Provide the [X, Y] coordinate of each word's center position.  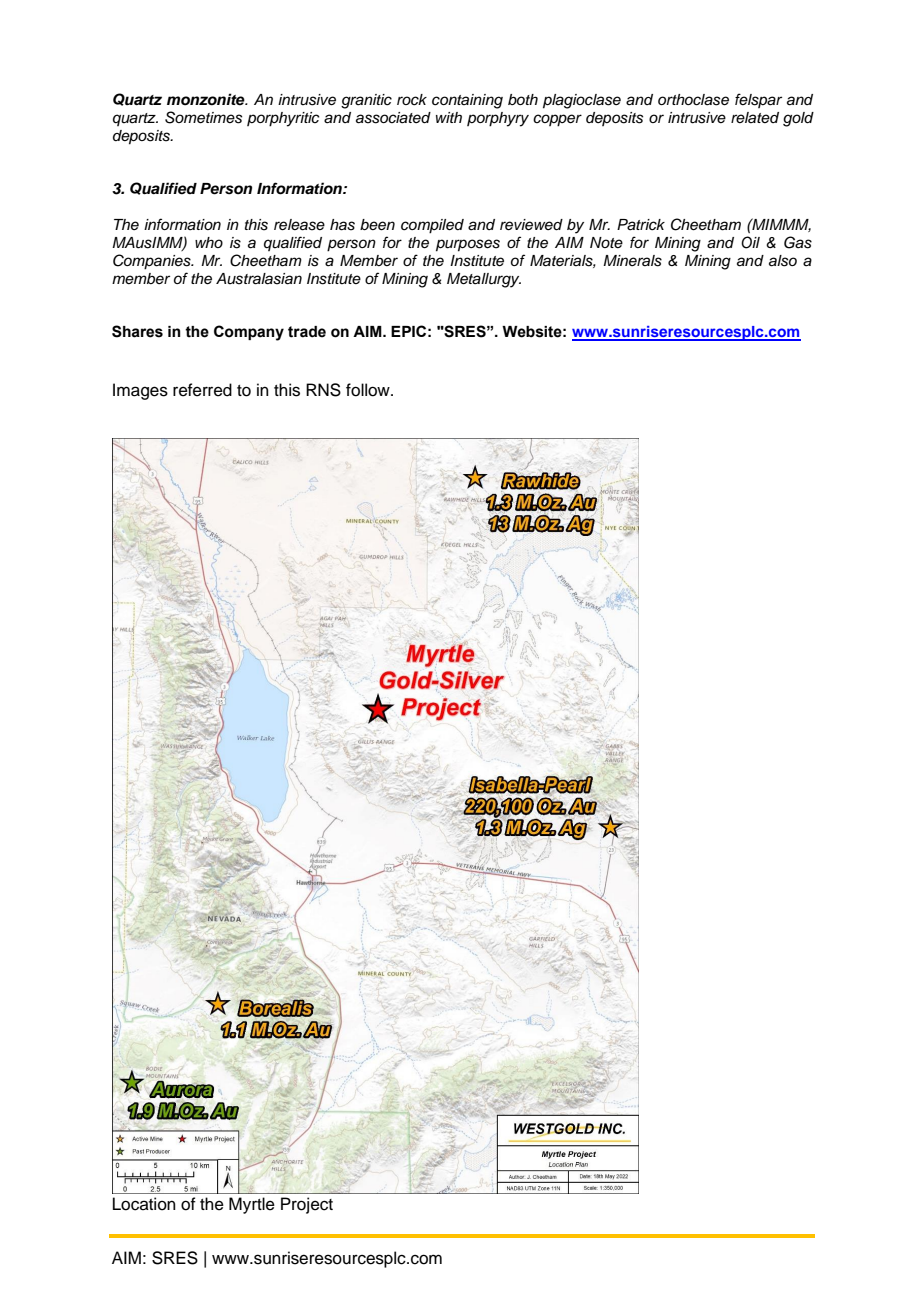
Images [140, 391]
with [449, 117]
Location [144, 1204]
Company [249, 333]
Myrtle [252, 1205]
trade [307, 332]
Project [307, 1205]
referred [202, 390]
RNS [323, 390]
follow [369, 390]
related [755, 117]
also [783, 261]
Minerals [632, 261]
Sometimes [203, 117]
